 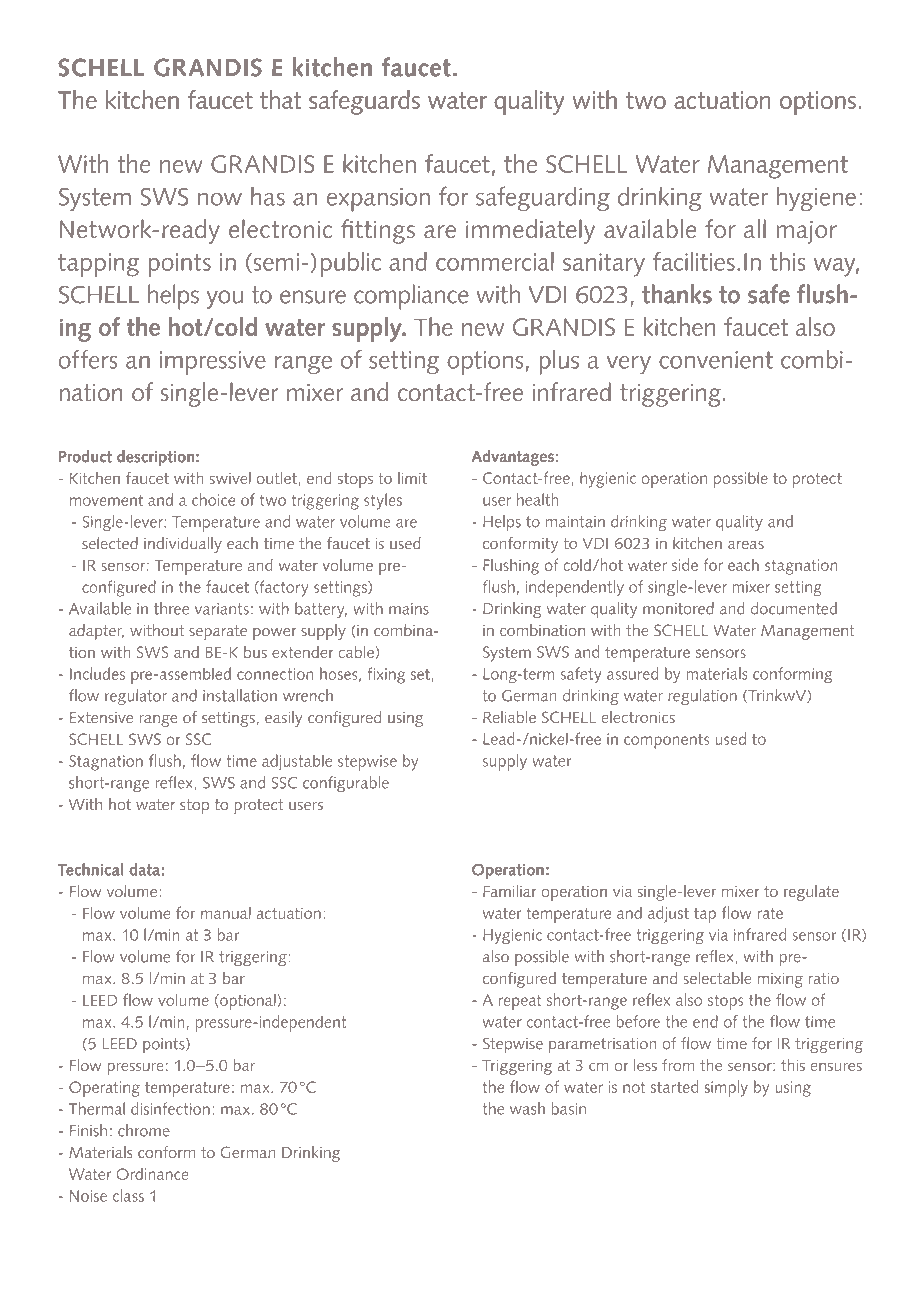 I want to click on areas, so click(x=746, y=545).
